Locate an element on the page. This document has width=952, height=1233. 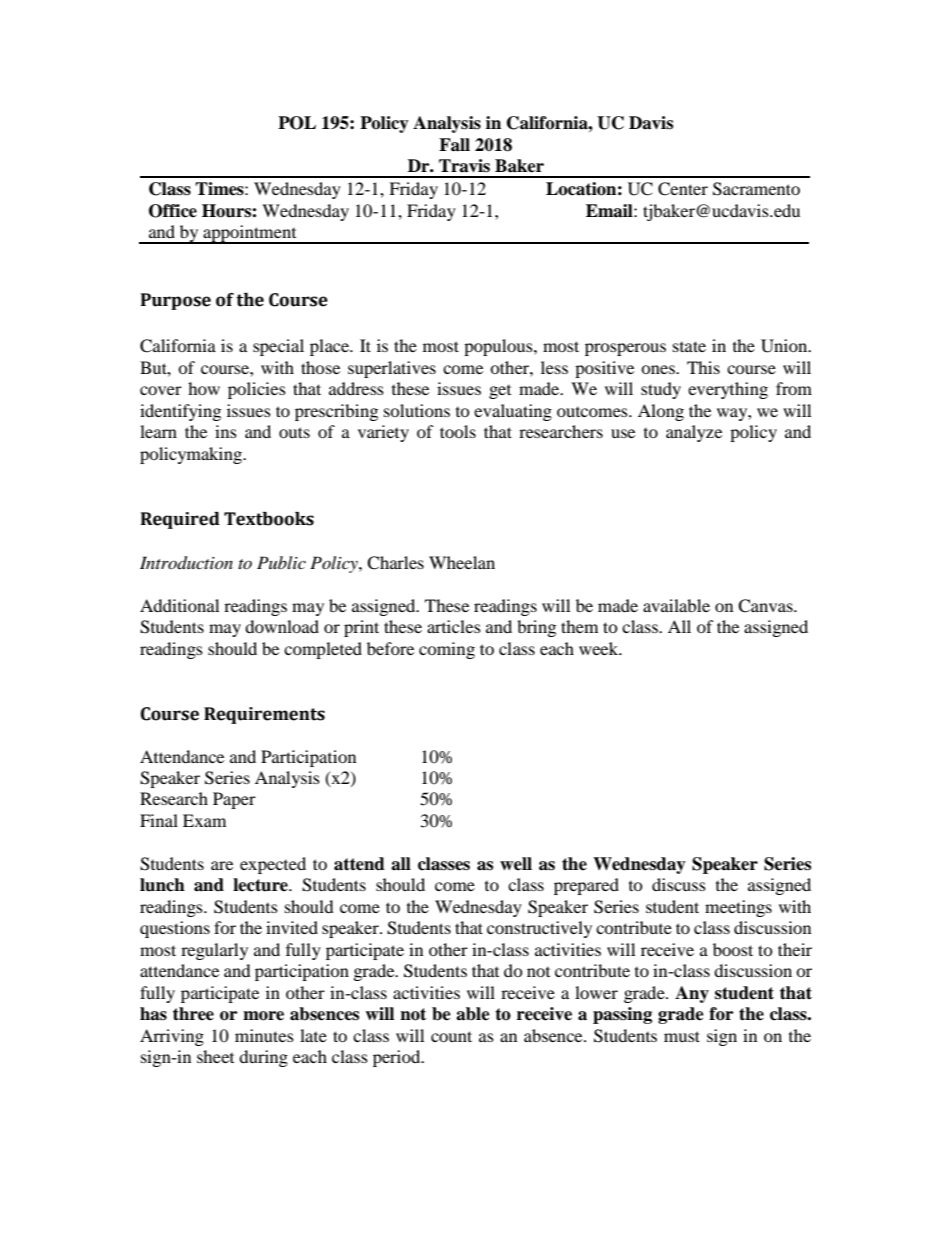
Travis is located at coordinates (464, 166).
